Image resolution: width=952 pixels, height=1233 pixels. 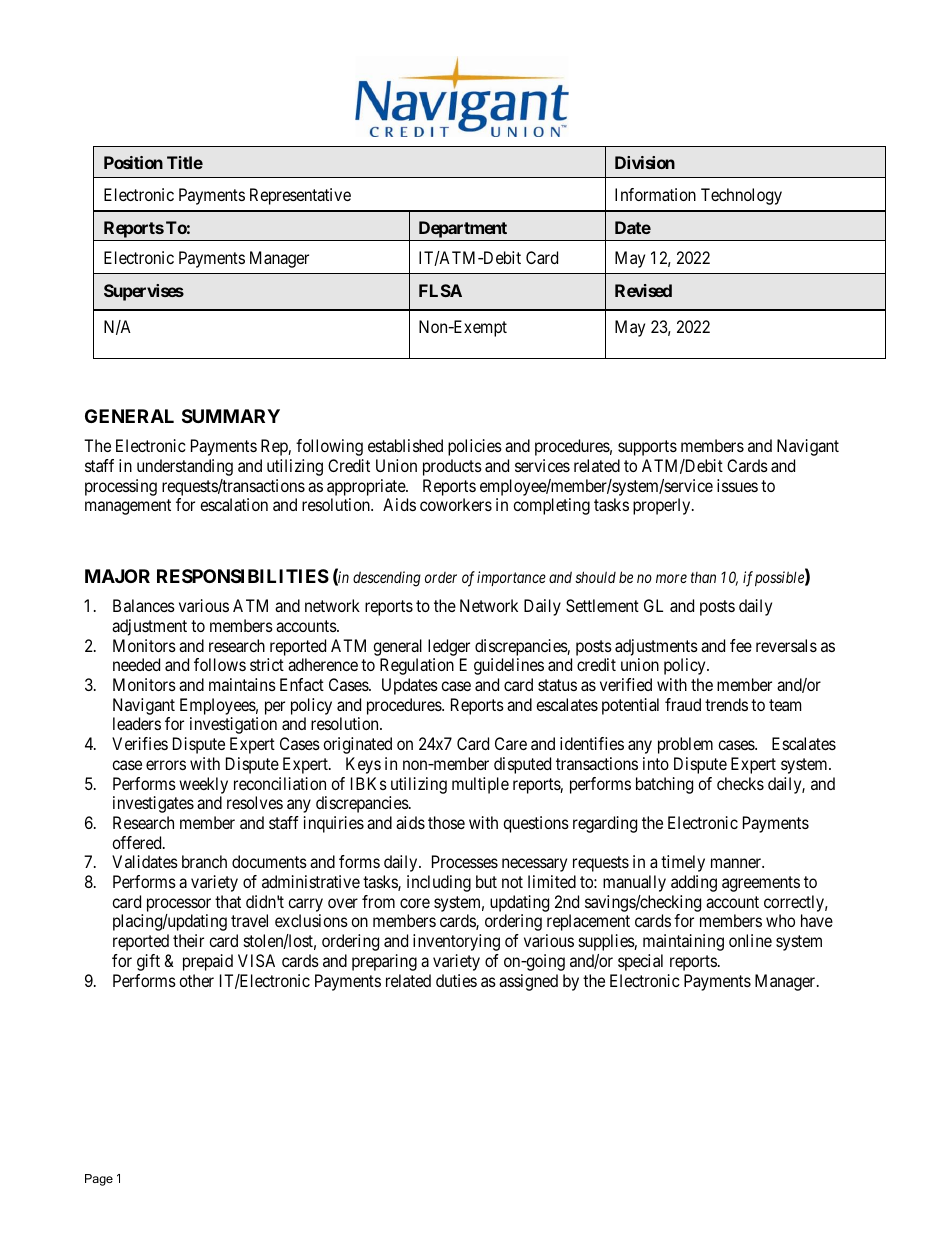 What do you see at coordinates (475, 447) in the screenshot?
I see `policies` at bounding box center [475, 447].
